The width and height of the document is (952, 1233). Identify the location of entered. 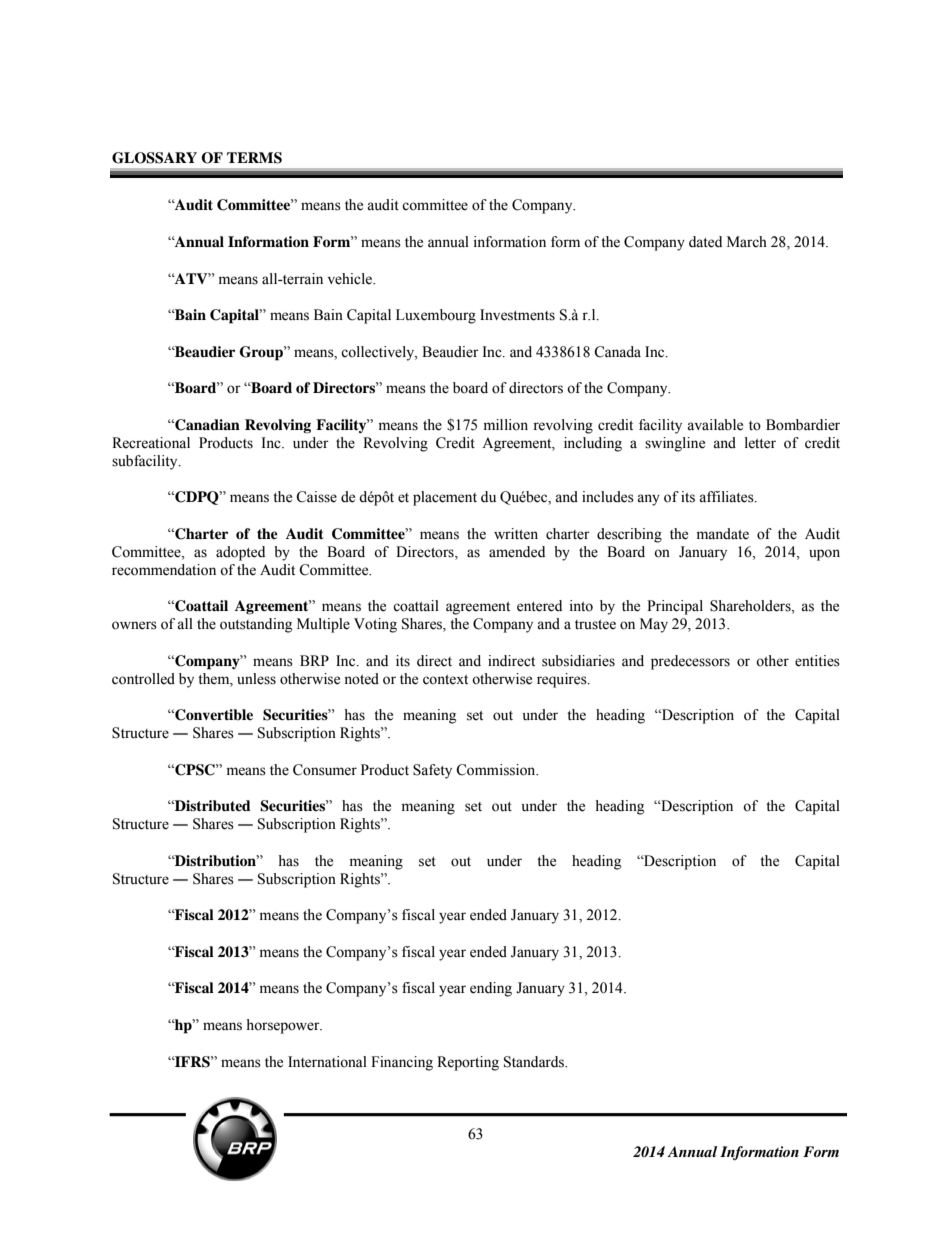
(539, 606).
